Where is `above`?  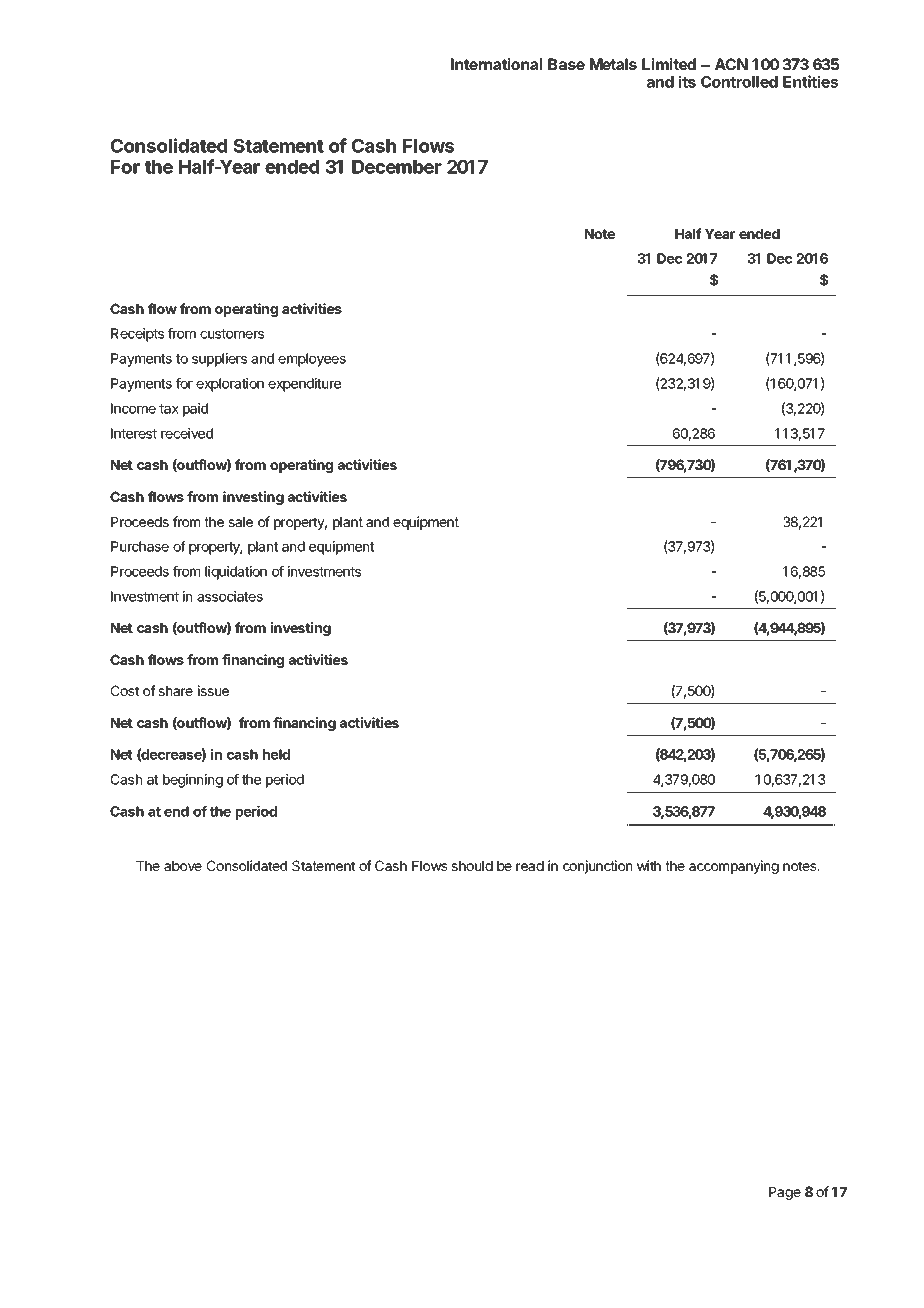
above is located at coordinates (183, 866).
